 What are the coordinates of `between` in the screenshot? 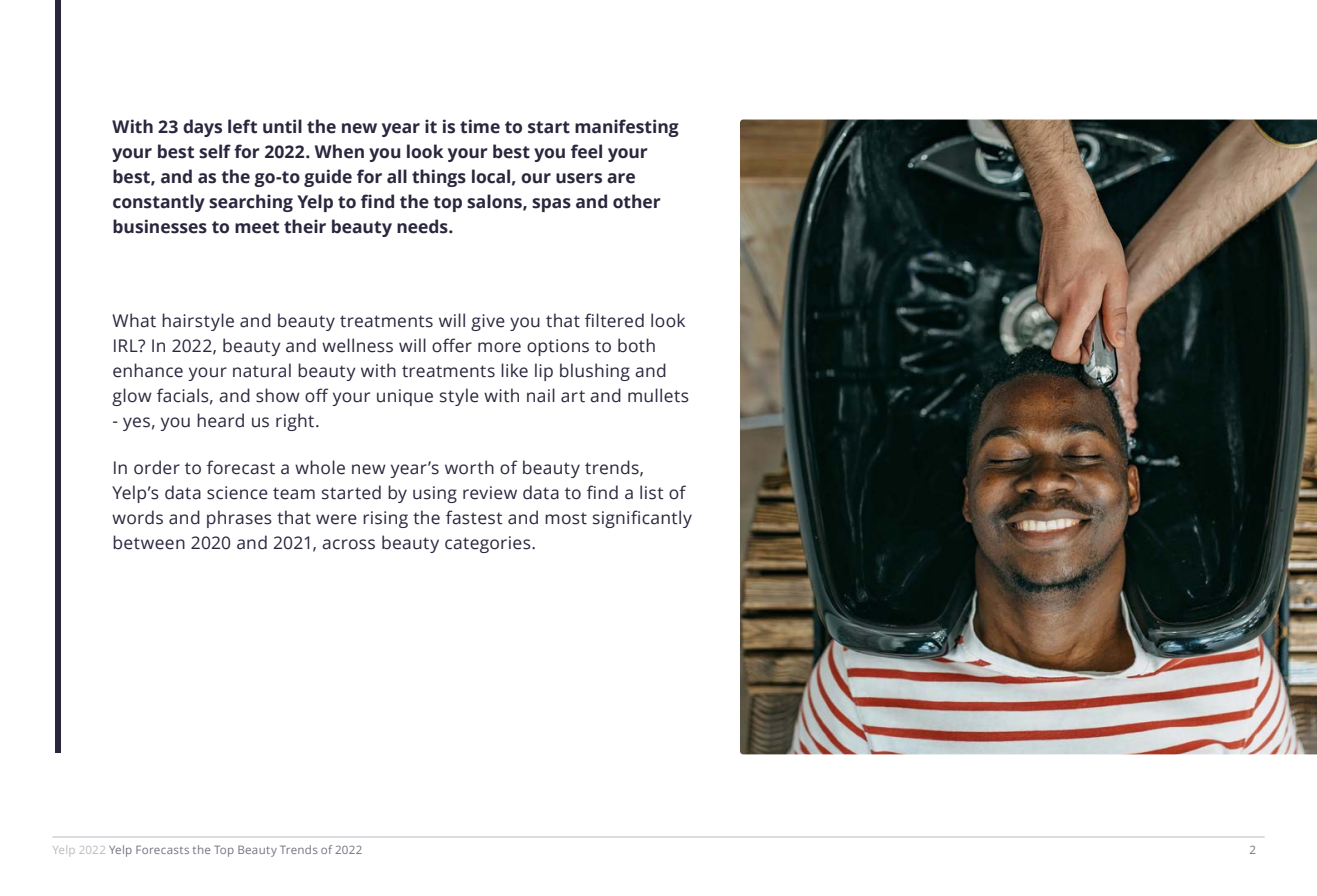 It's located at (149, 542).
